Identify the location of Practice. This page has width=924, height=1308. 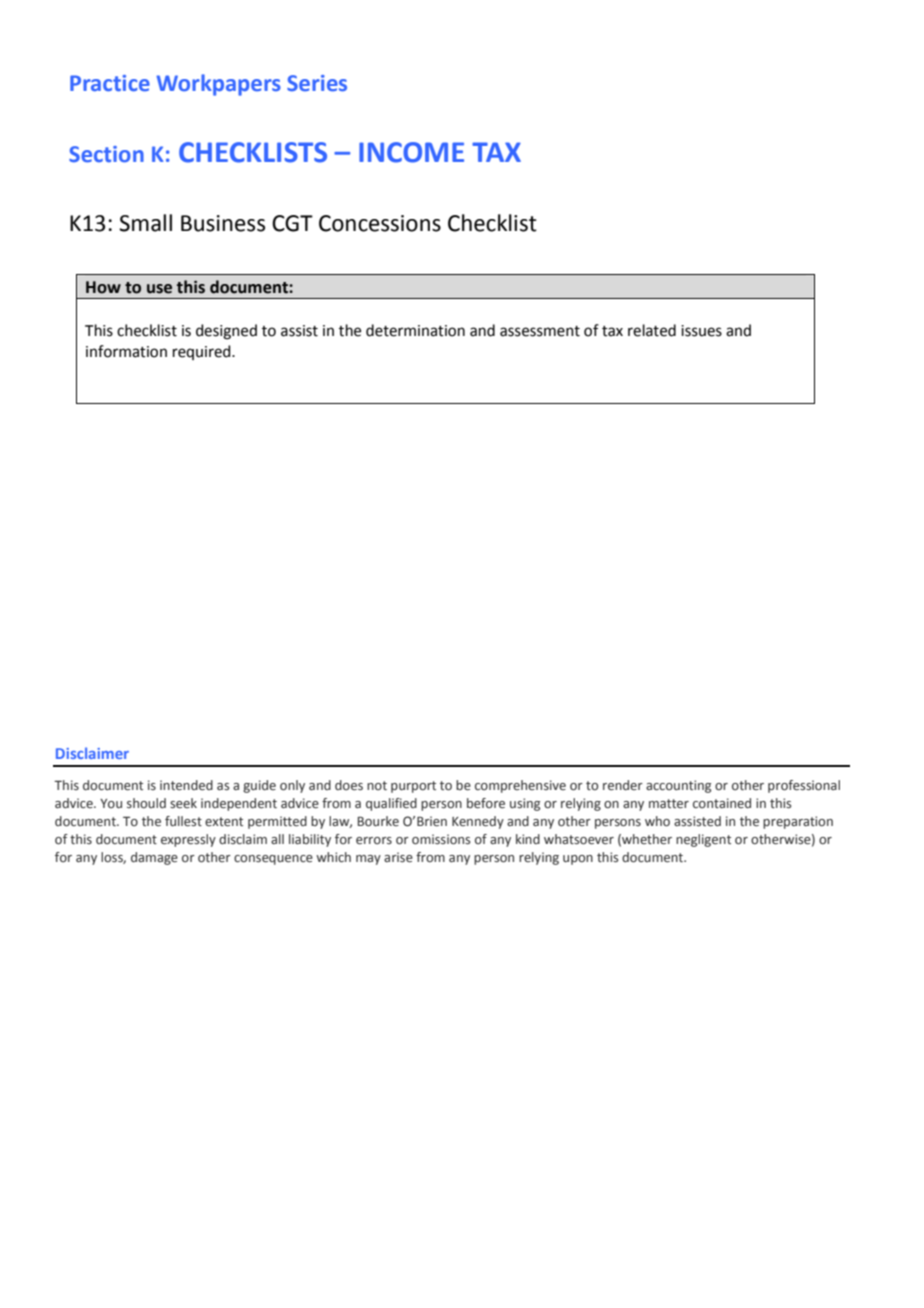
(110, 83).
